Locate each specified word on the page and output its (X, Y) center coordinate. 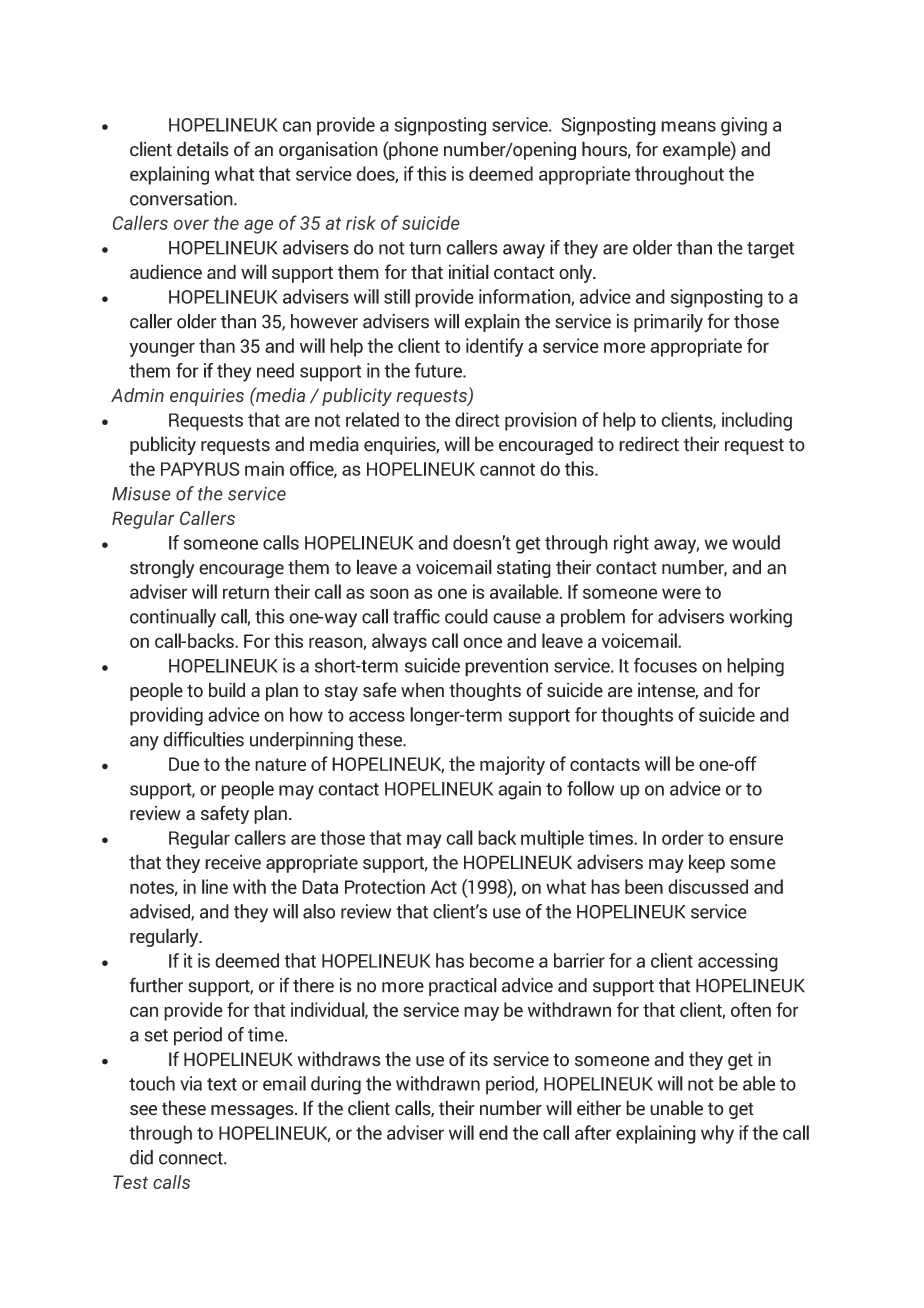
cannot (507, 469)
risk (361, 222)
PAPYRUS (200, 469)
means (688, 126)
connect (192, 1158)
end (493, 1132)
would (756, 542)
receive (233, 862)
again (519, 790)
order (683, 837)
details (203, 149)
